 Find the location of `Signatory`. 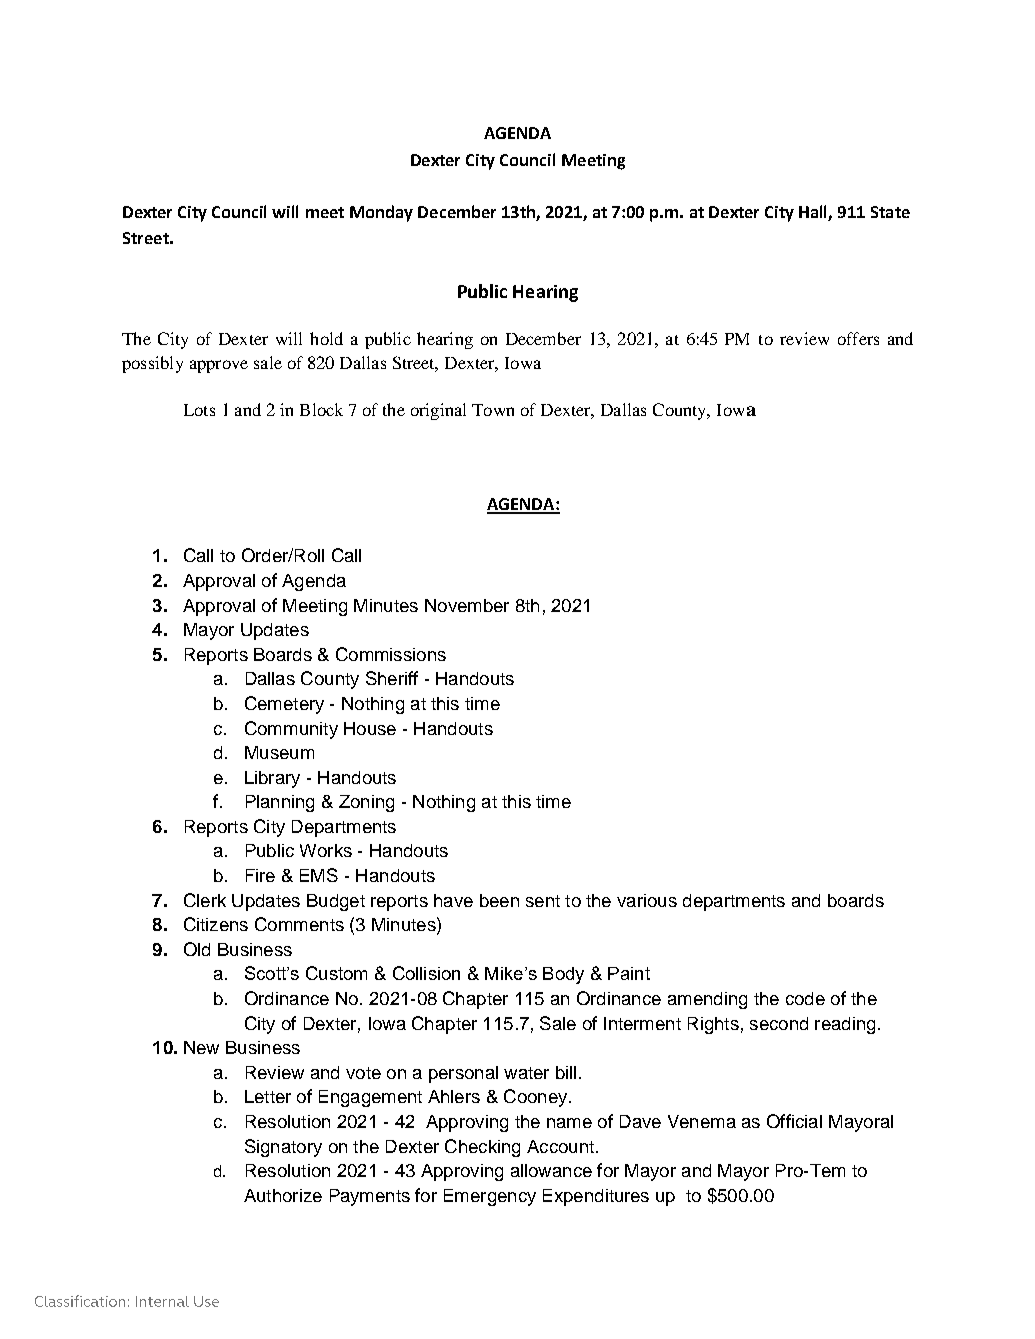

Signatory is located at coordinates (283, 1148).
